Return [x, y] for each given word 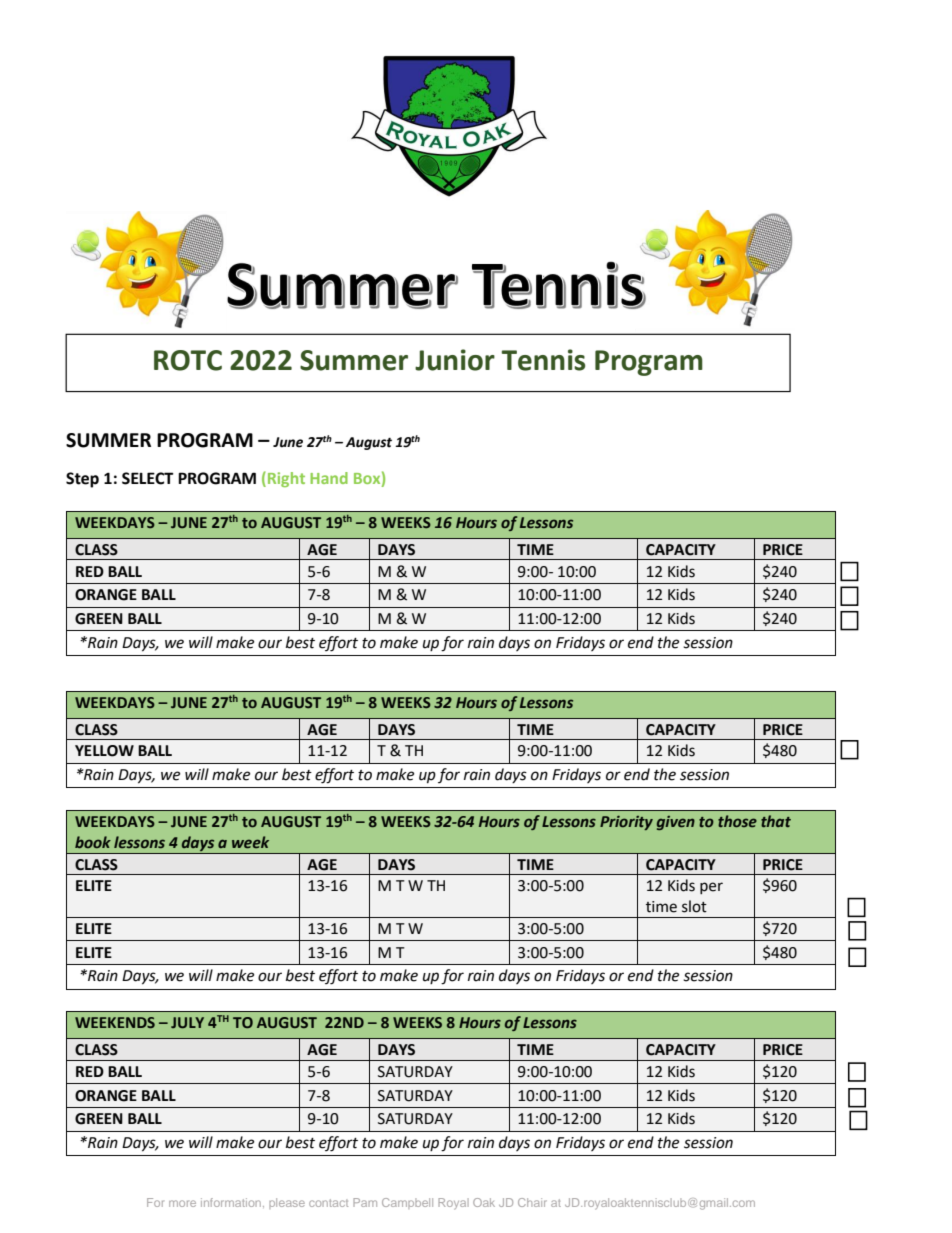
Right [286, 479]
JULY [187, 1022]
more [182, 1203]
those [737, 821]
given [676, 823]
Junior [455, 360]
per [711, 888]
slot [694, 906]
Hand [329, 478]
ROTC [188, 360]
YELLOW [104, 751]
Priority [626, 823]
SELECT [148, 478]
